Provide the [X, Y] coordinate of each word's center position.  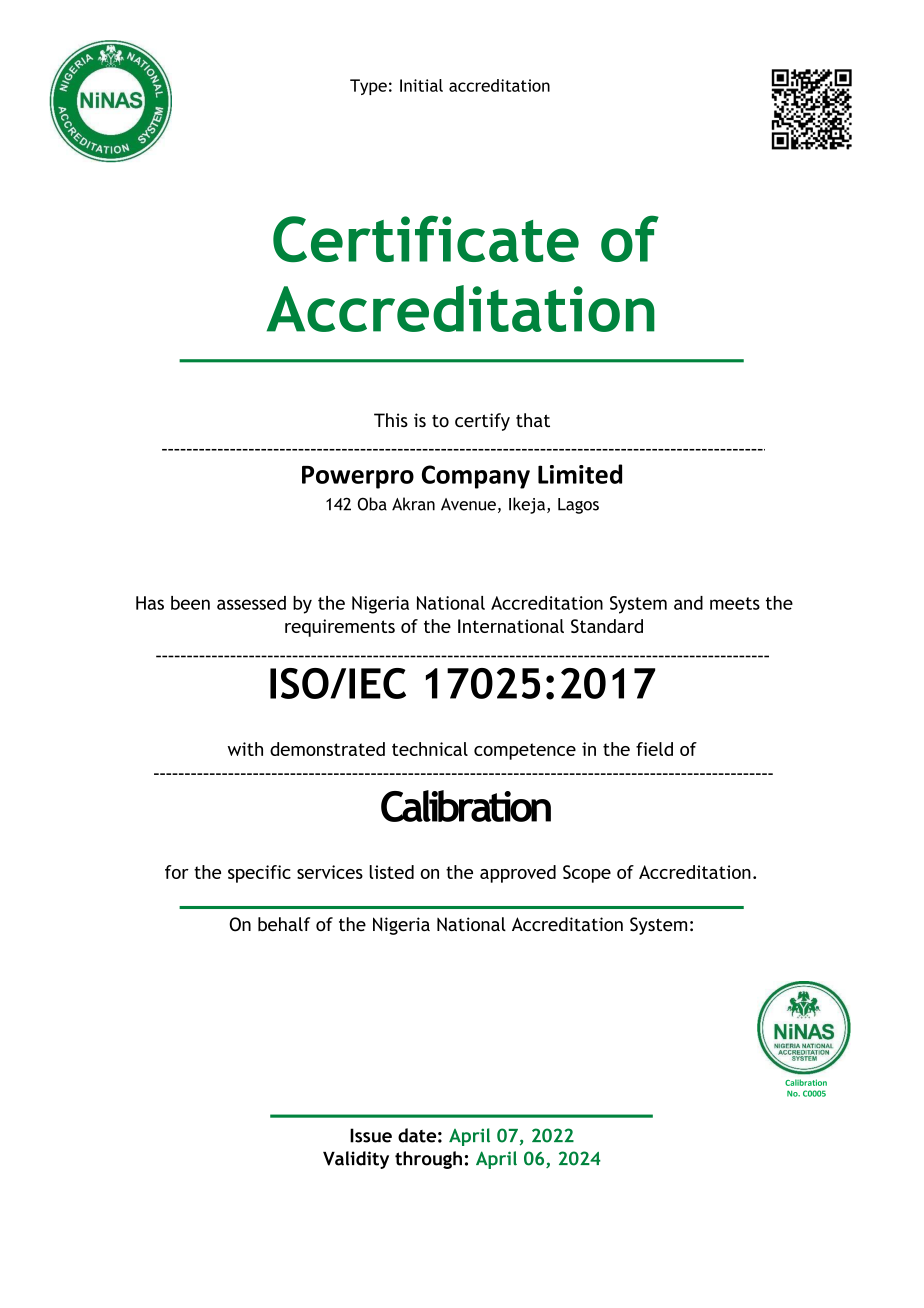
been [190, 603]
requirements [340, 628]
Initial [421, 85]
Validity [356, 1160]
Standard [607, 626]
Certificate [426, 238]
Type [368, 87]
